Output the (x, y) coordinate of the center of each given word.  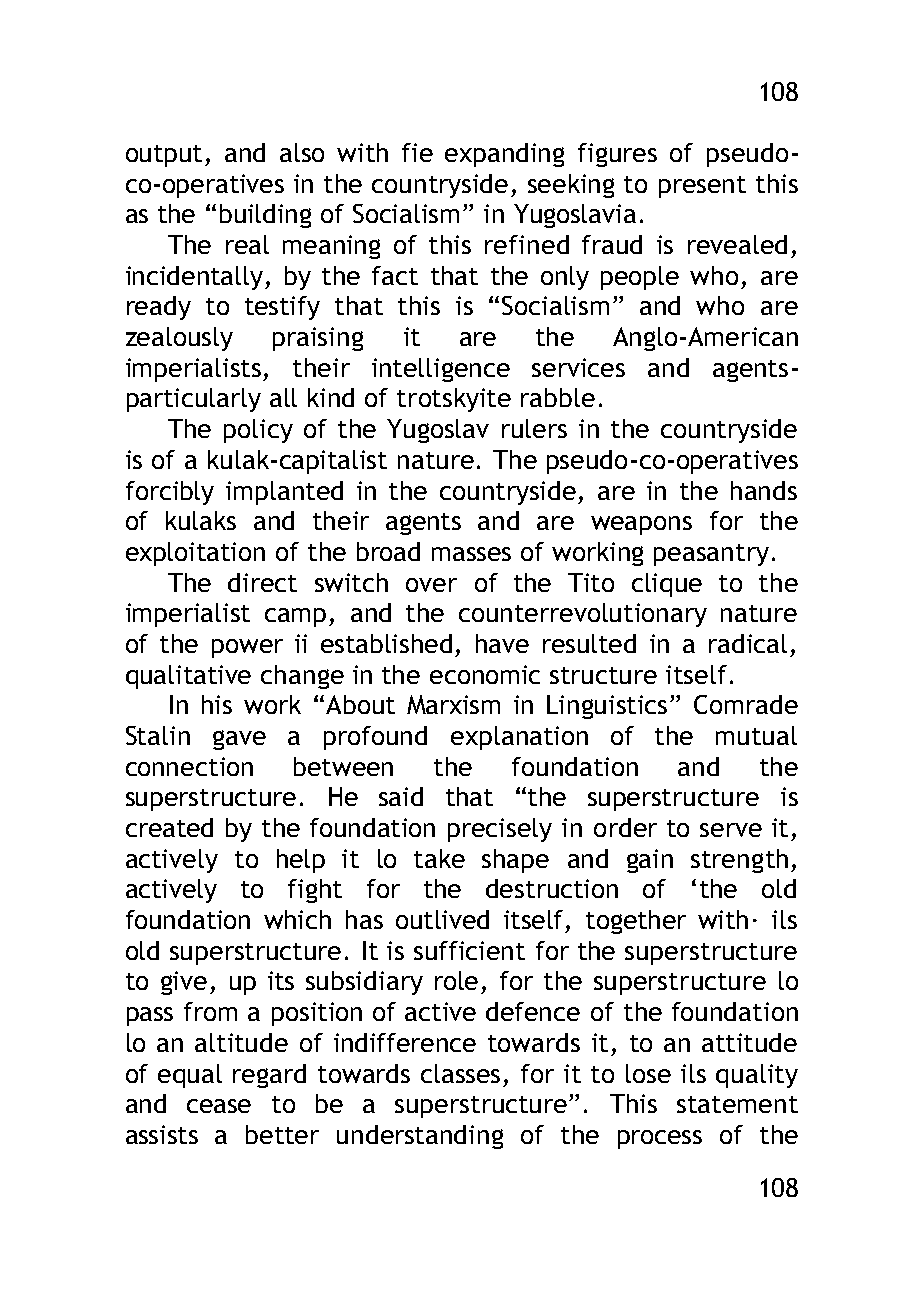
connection (189, 766)
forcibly (170, 493)
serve (731, 830)
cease (219, 1106)
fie (417, 152)
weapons (641, 525)
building (265, 216)
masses (471, 554)
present (702, 187)
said (401, 796)
